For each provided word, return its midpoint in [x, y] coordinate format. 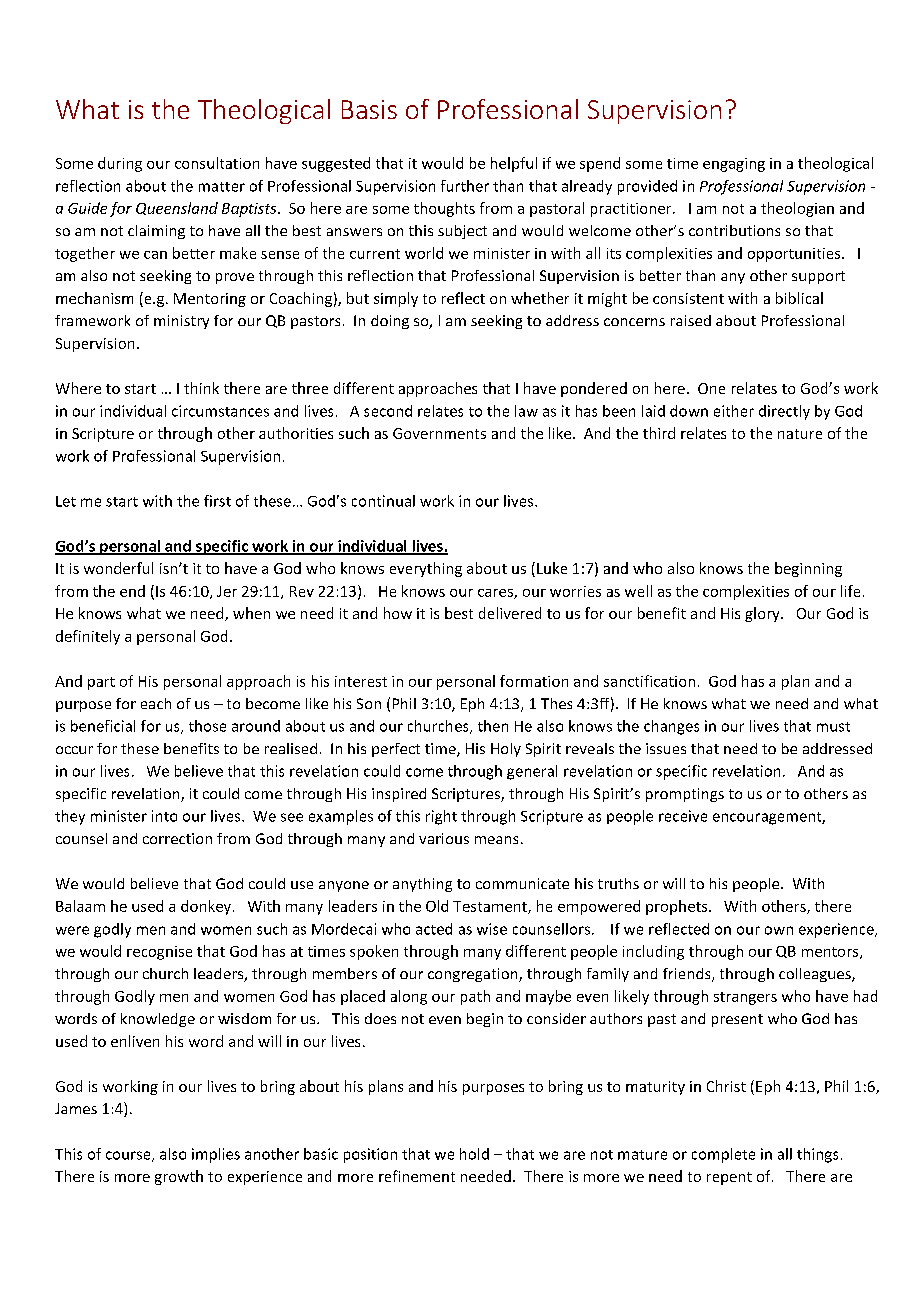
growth [179, 1177]
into [164, 816]
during [120, 164]
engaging [734, 165]
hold [474, 1154]
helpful [514, 164]
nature [800, 434]
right [441, 817]
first [217, 501]
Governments [439, 433]
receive [683, 816]
